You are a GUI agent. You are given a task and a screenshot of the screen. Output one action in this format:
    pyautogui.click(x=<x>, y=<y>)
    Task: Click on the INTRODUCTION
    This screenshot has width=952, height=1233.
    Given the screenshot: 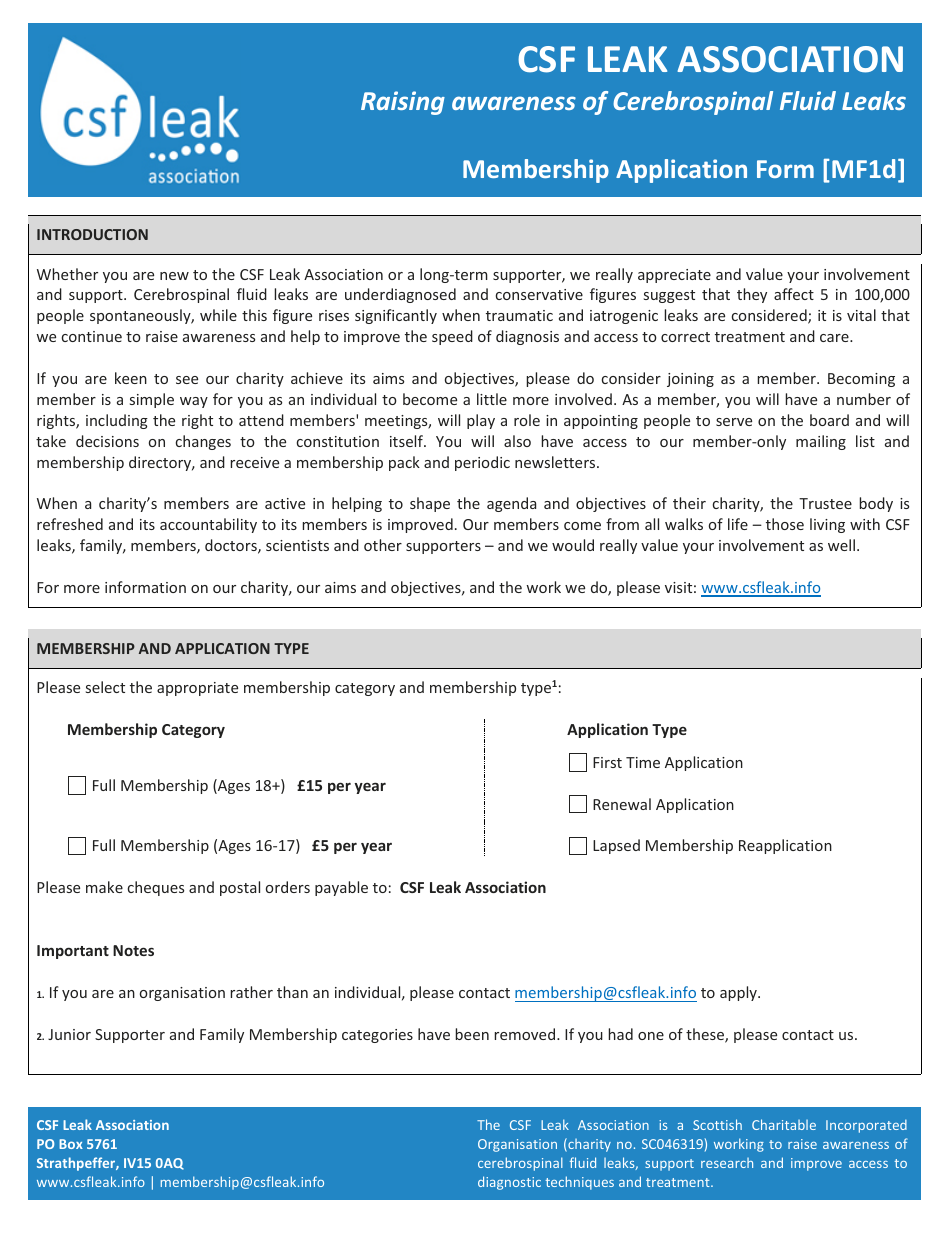 What is the action you would take?
    pyautogui.click(x=92, y=234)
